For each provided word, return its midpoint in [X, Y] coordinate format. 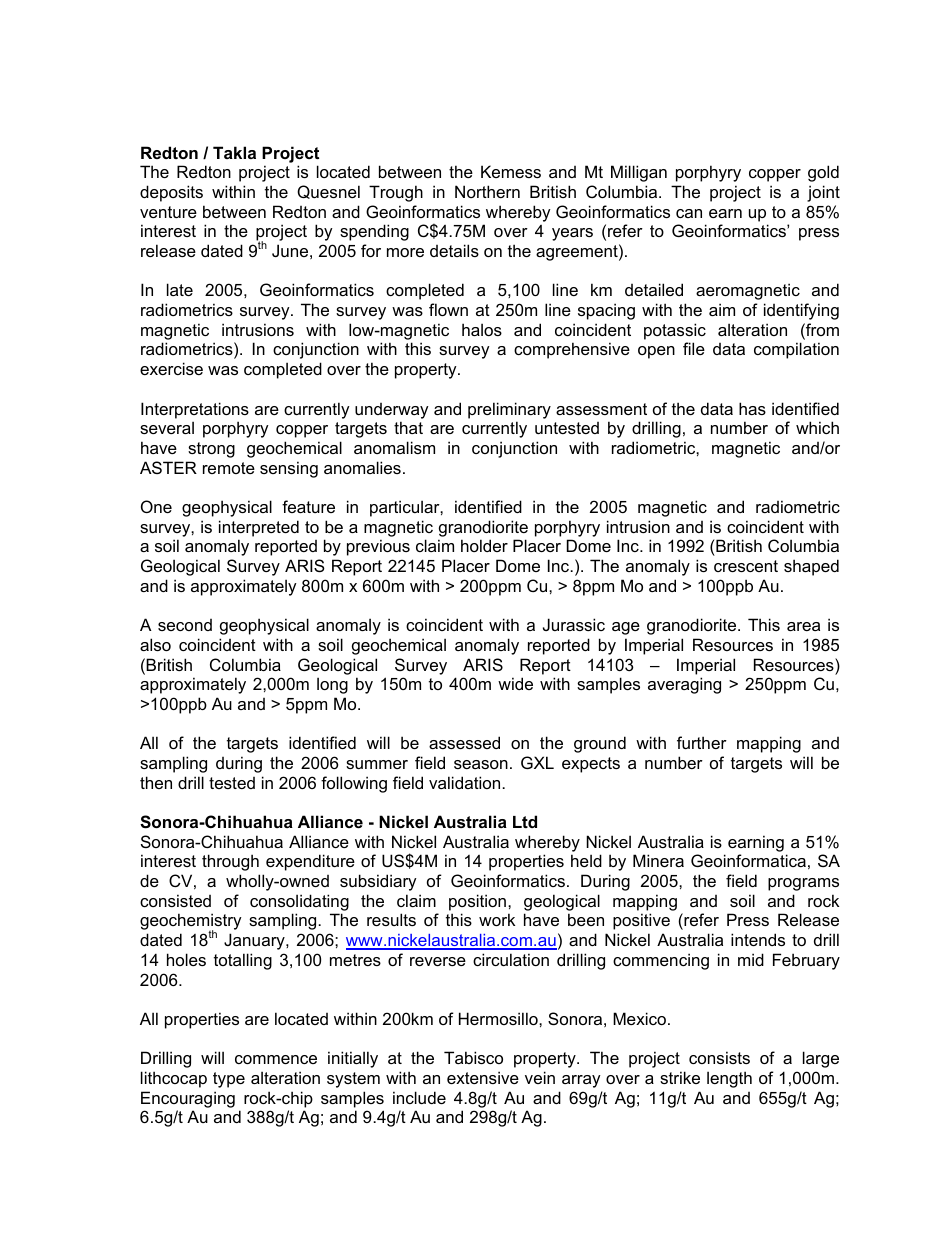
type [229, 1080]
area [803, 626]
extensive [483, 1077]
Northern [487, 191]
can [689, 213]
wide [515, 683]
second [185, 625]
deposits [171, 193]
